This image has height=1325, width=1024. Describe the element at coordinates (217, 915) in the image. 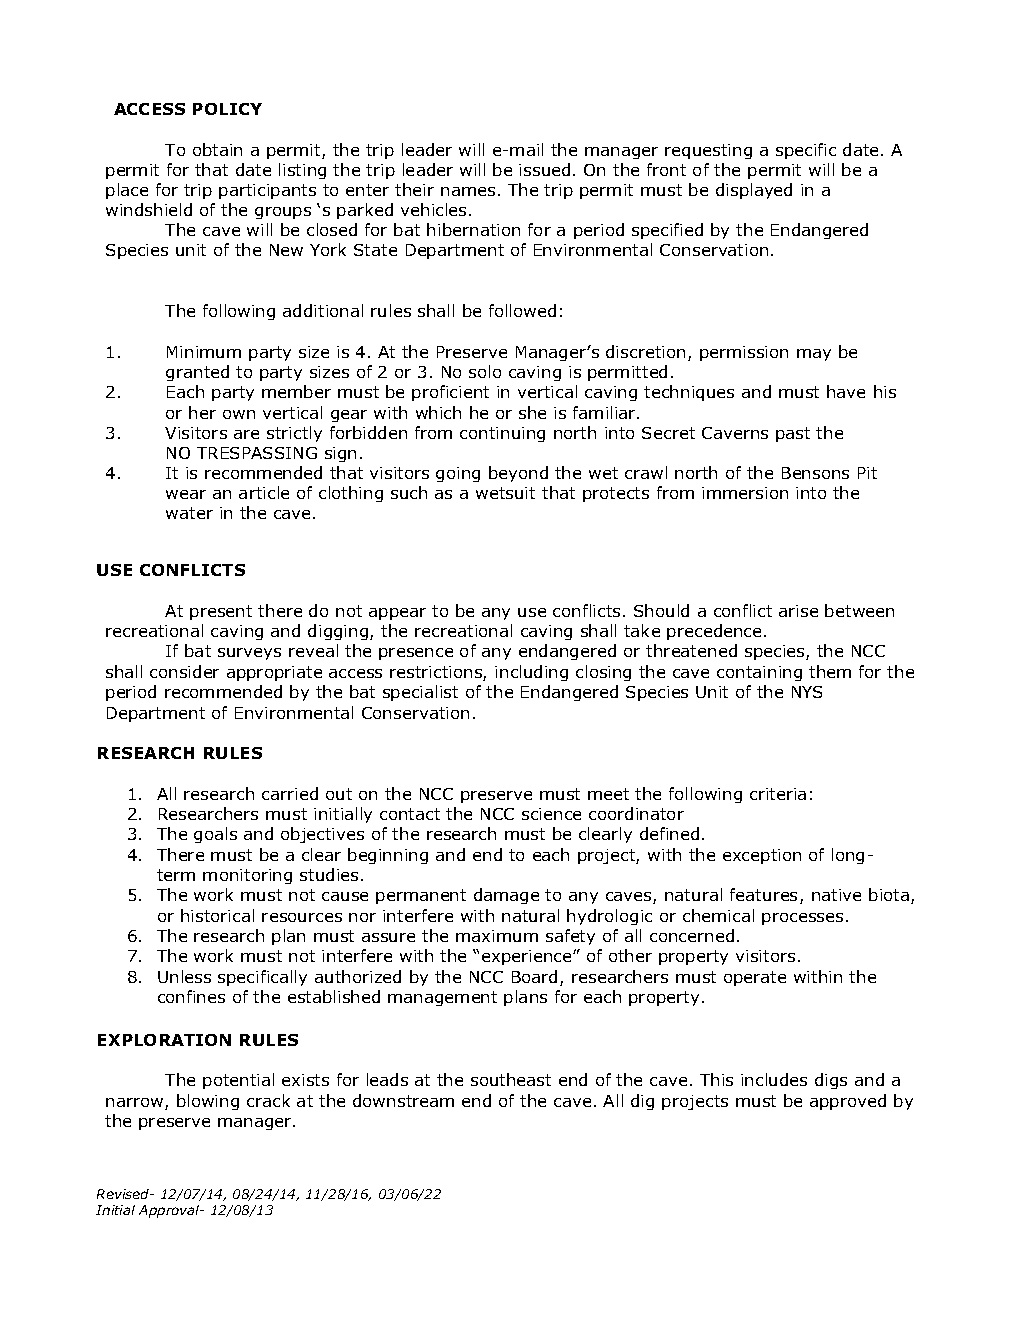

I see `historical` at that location.
